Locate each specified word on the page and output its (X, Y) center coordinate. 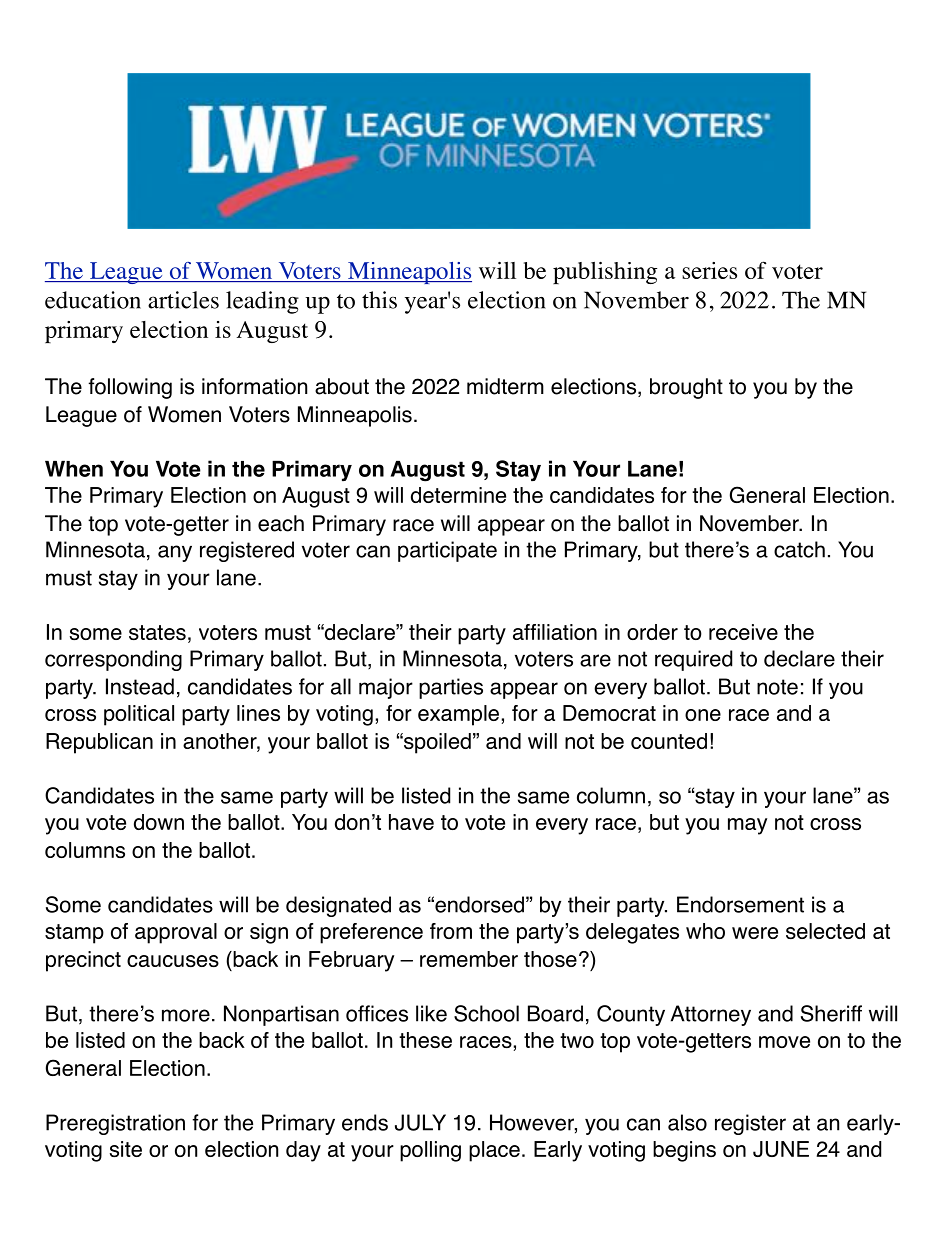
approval (176, 933)
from (451, 931)
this (379, 300)
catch (799, 549)
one (703, 715)
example (458, 715)
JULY (420, 1122)
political (139, 715)
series (709, 270)
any (175, 553)
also (687, 1122)
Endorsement (740, 904)
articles (183, 300)
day (303, 1151)
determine (458, 495)
